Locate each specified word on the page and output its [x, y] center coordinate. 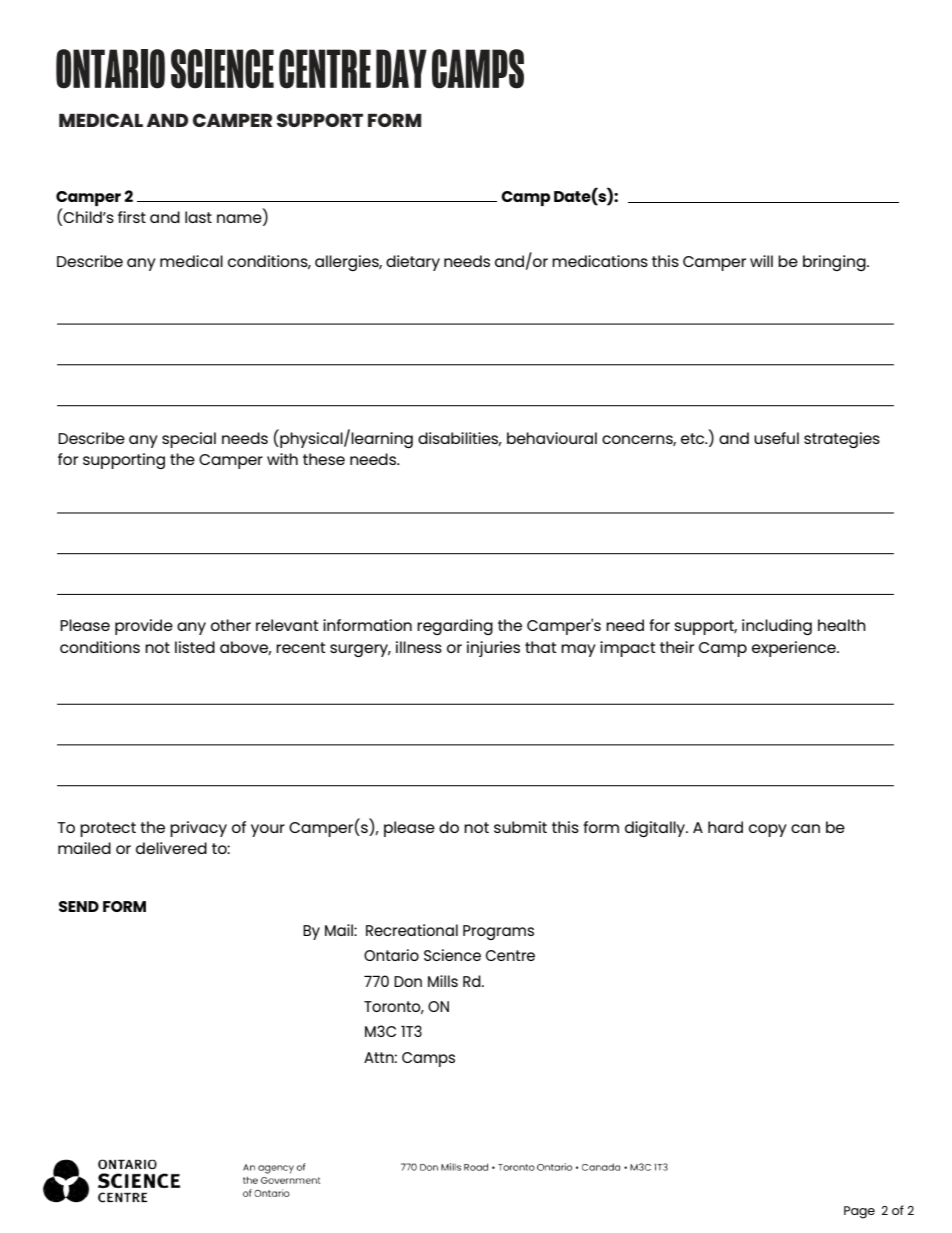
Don [408, 981]
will [761, 261]
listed [195, 647]
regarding [455, 627]
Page [859, 1212]
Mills [443, 981]
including [777, 627]
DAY [401, 68]
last [198, 217]
